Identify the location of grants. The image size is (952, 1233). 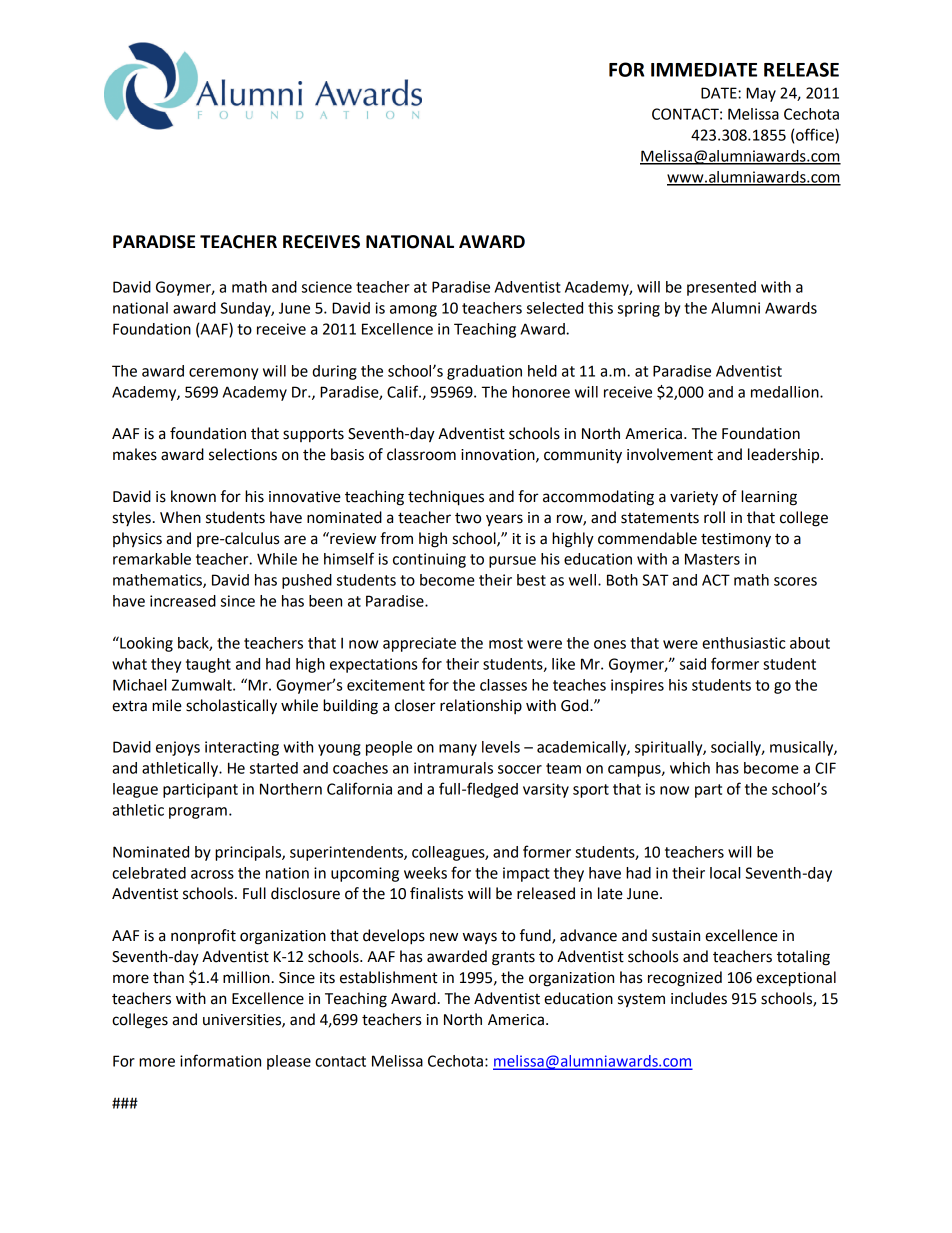
(513, 959).
